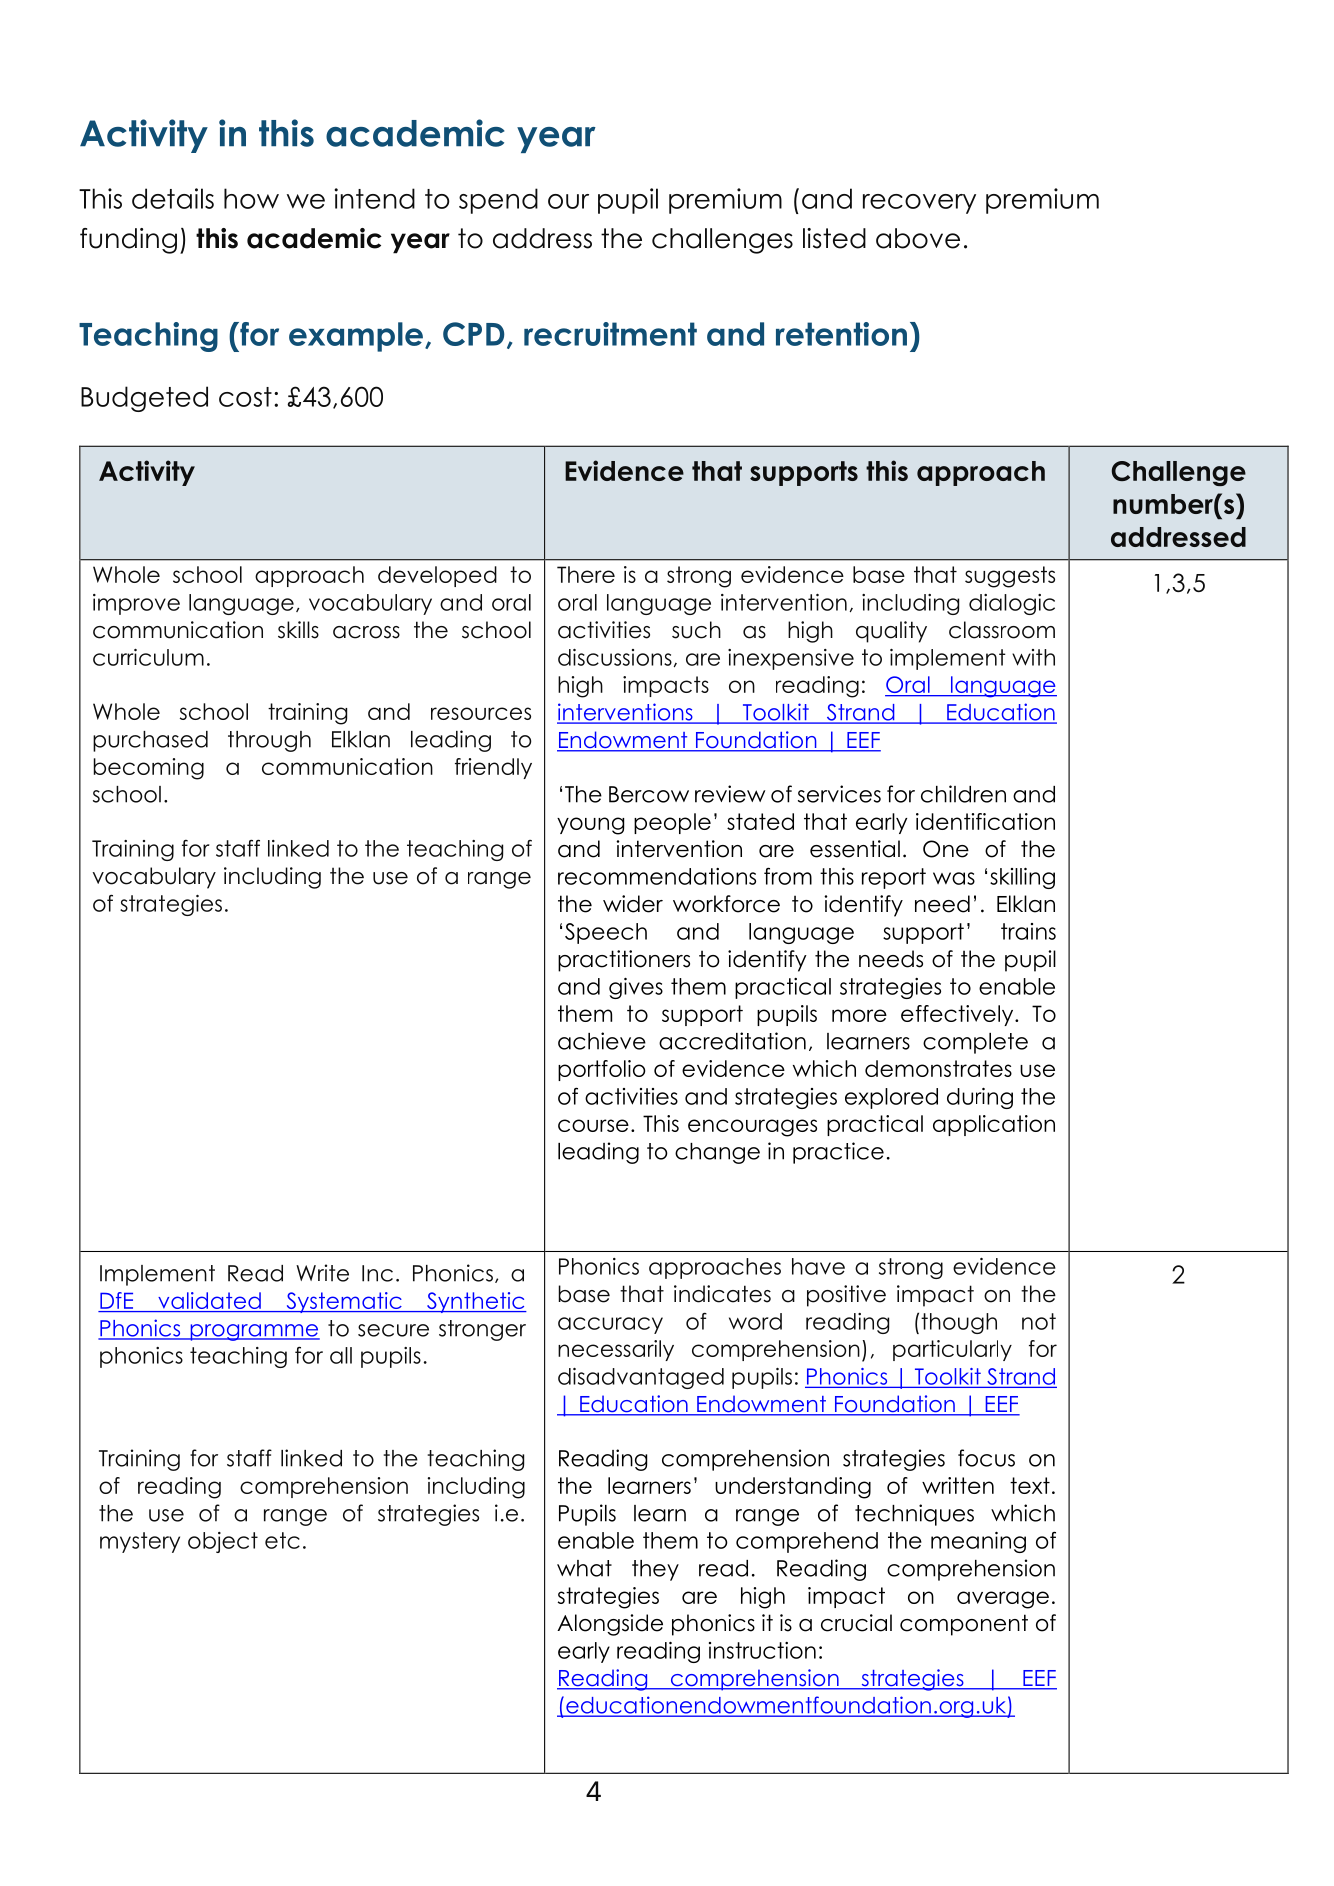 The height and width of the image is (1886, 1334). What do you see at coordinates (148, 769) in the image?
I see `becoming` at bounding box center [148, 769].
